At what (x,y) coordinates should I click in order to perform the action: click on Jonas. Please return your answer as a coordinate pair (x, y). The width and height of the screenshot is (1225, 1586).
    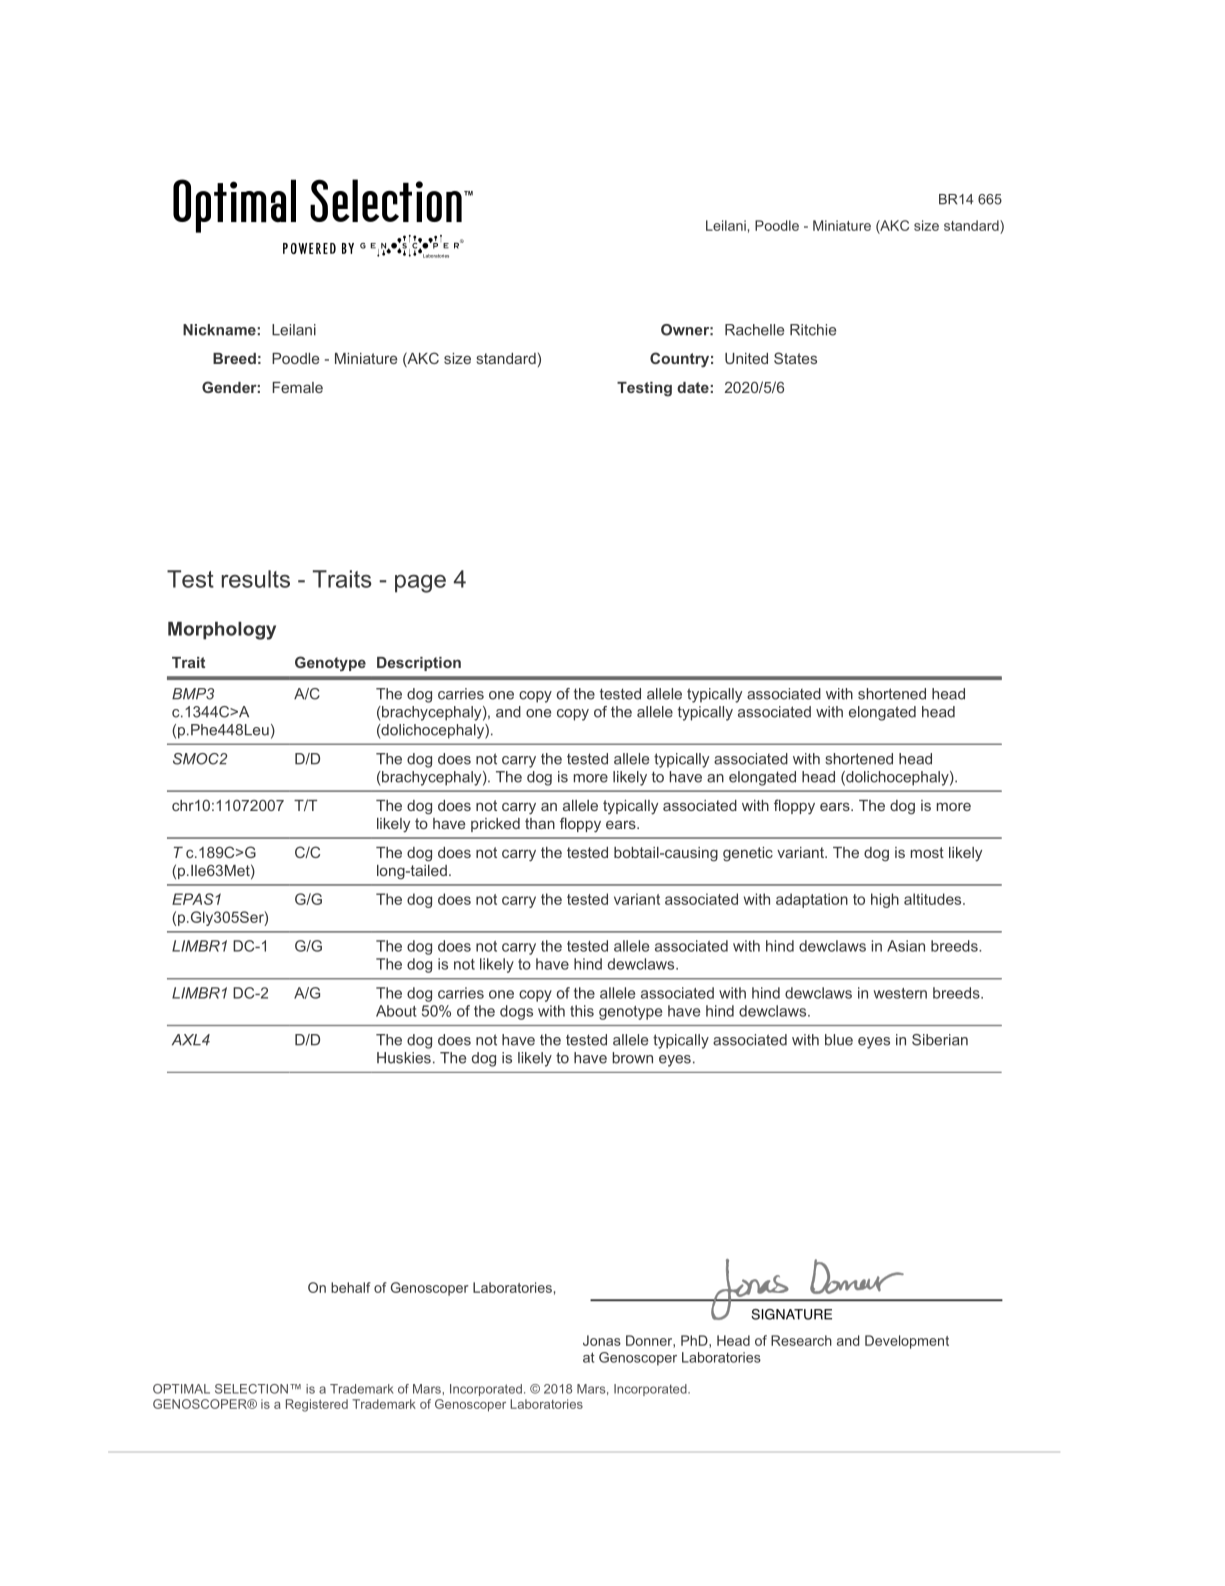
    Looking at the image, I should click on (602, 1340).
